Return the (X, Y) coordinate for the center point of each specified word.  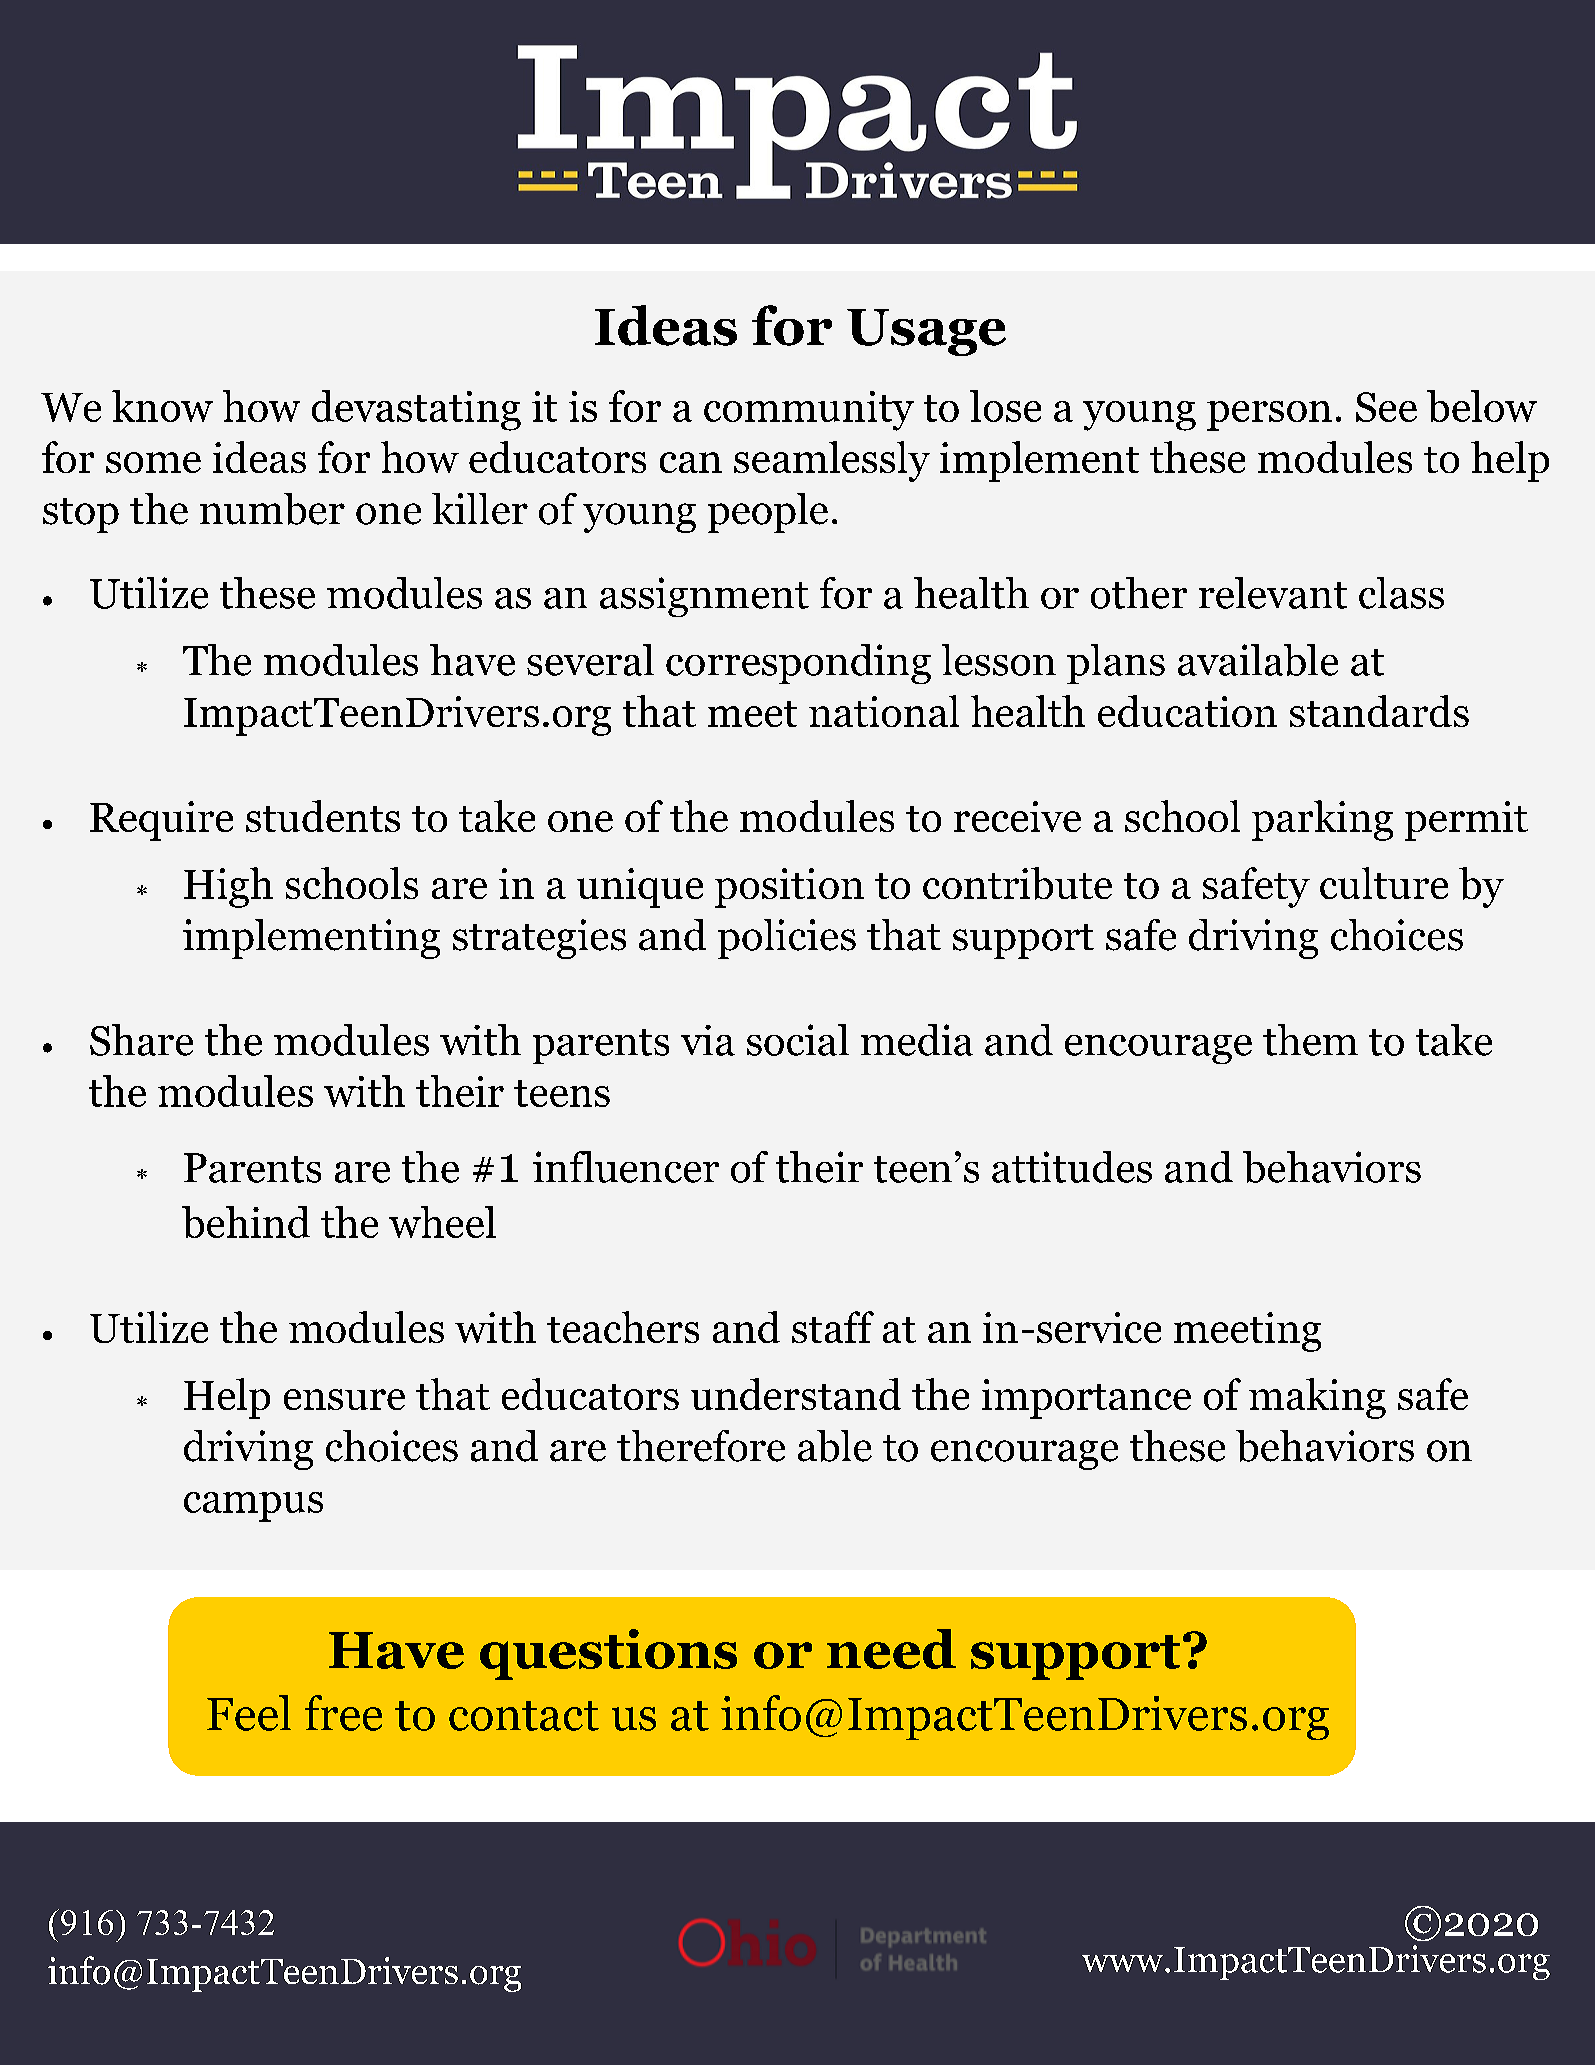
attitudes (1072, 1167)
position (789, 888)
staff (833, 1327)
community (809, 411)
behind (246, 1222)
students (323, 816)
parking (1322, 820)
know (162, 406)
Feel (249, 1713)
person (1269, 416)
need (891, 1649)
